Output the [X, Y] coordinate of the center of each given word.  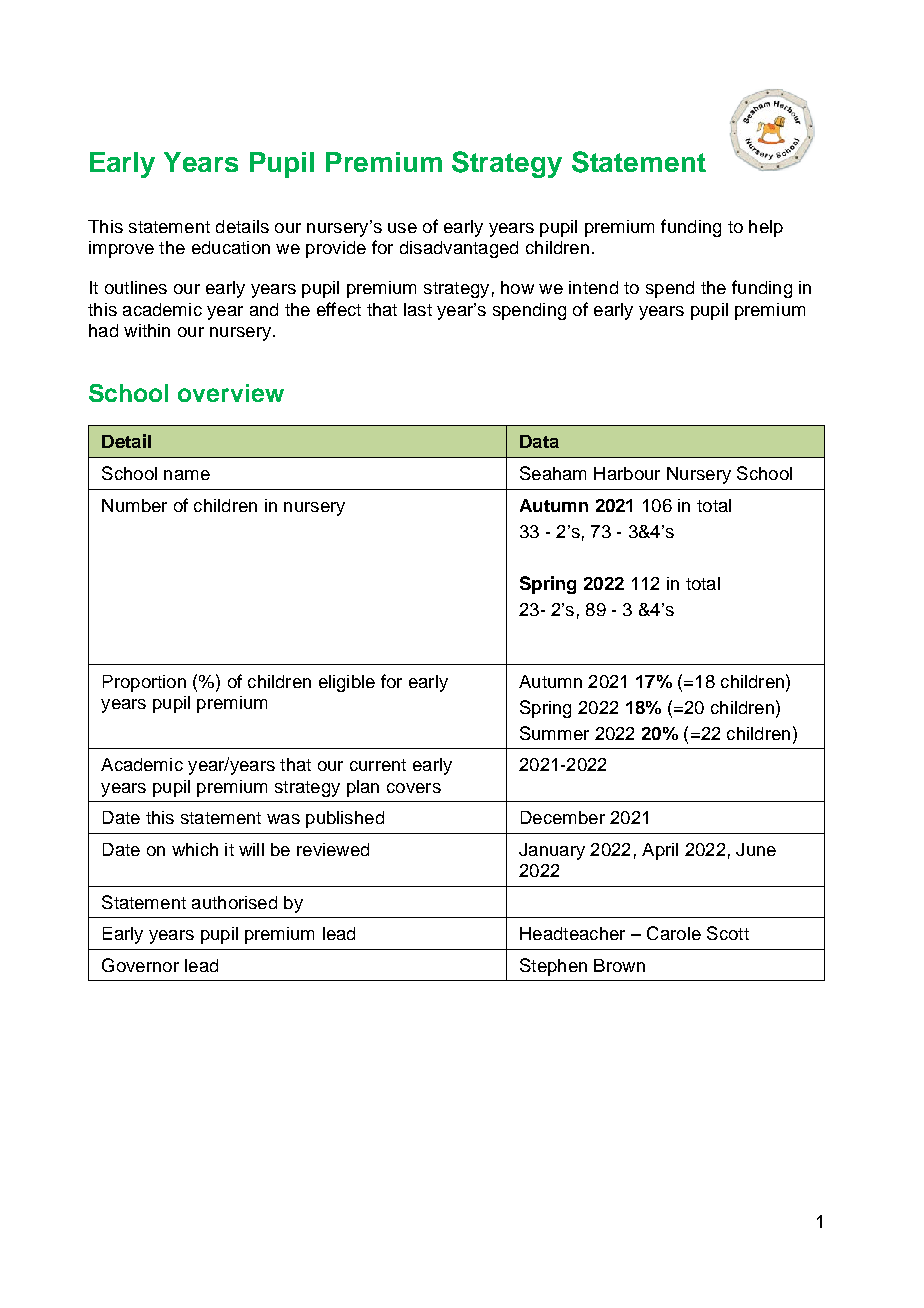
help [766, 228]
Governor [140, 965]
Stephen [553, 967]
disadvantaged [459, 249]
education [231, 247]
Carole [674, 933]
